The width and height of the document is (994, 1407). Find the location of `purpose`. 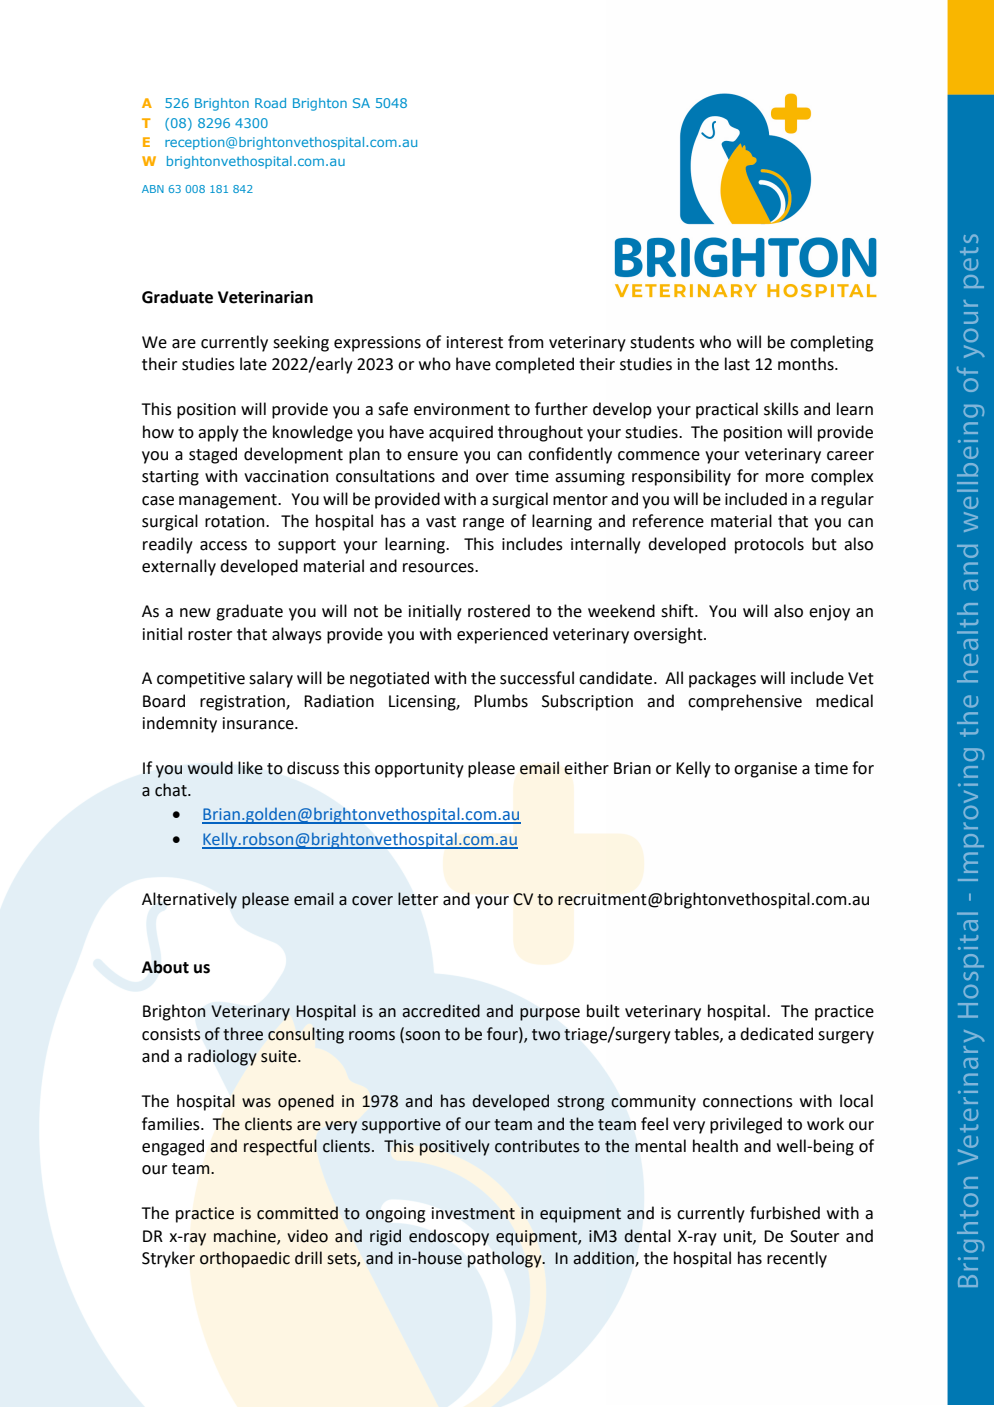

purpose is located at coordinates (550, 1014).
